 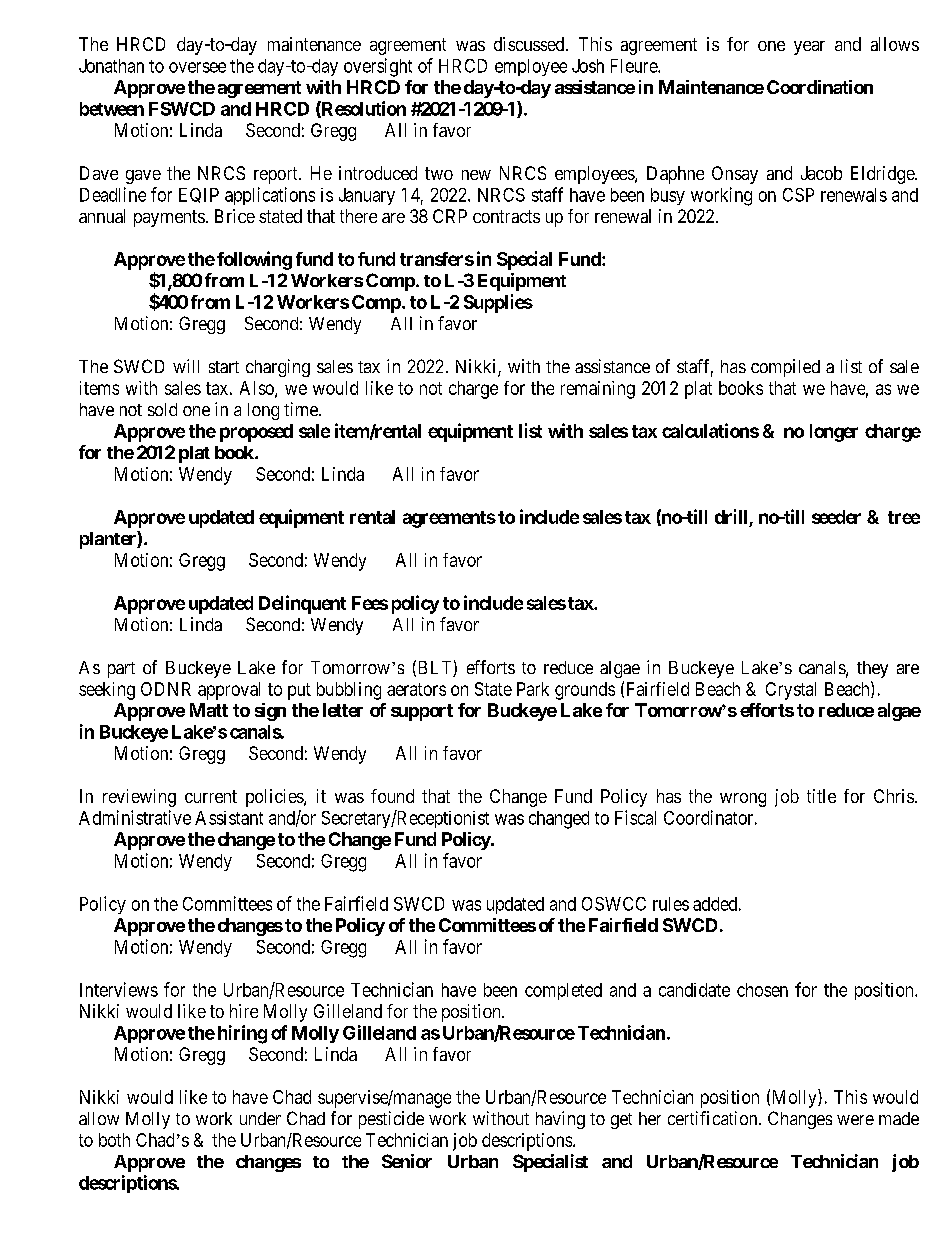 I want to click on under, so click(x=260, y=1118).
